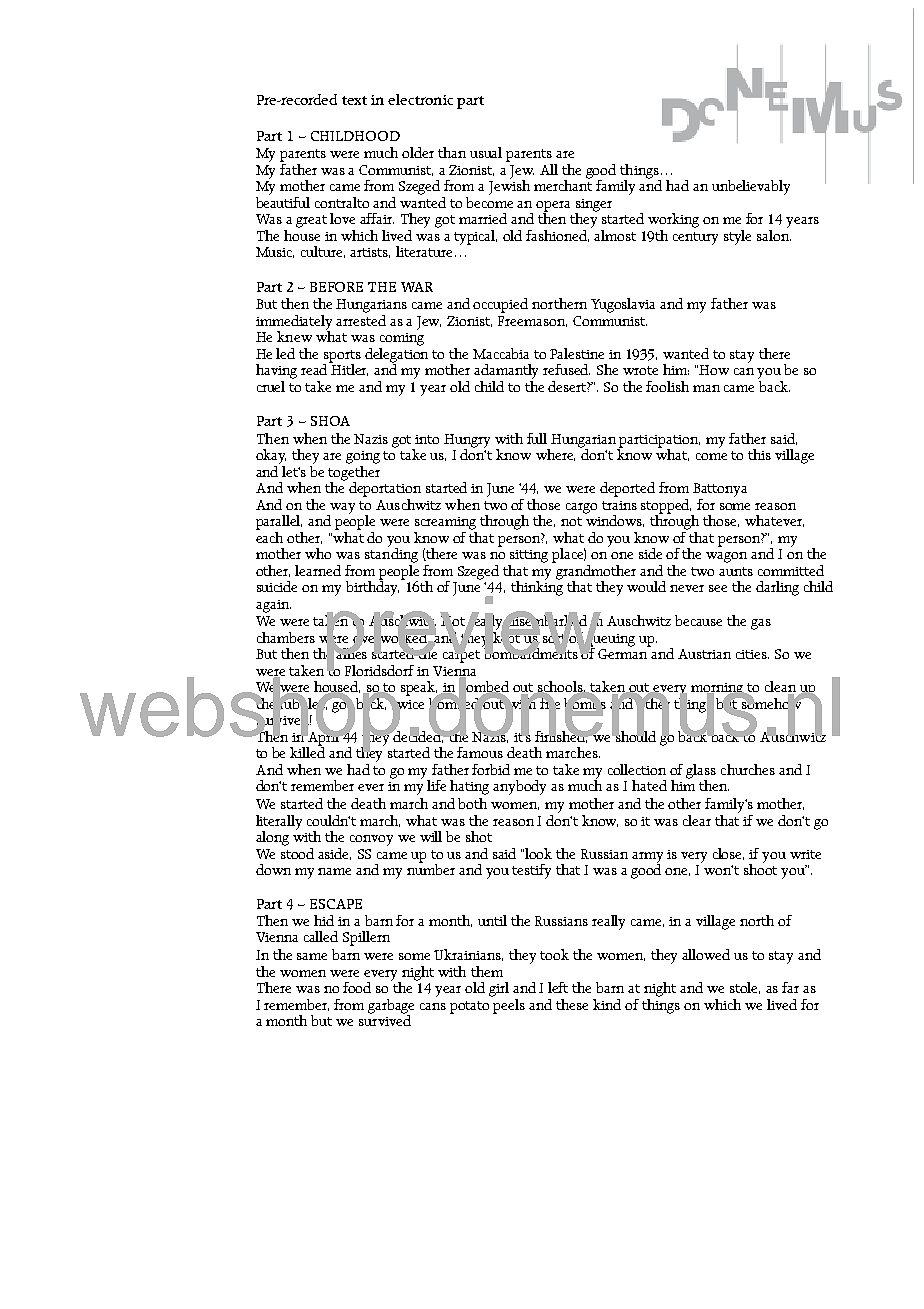  Describe the element at coordinates (342, 357) in the screenshot. I see `sports` at that location.
